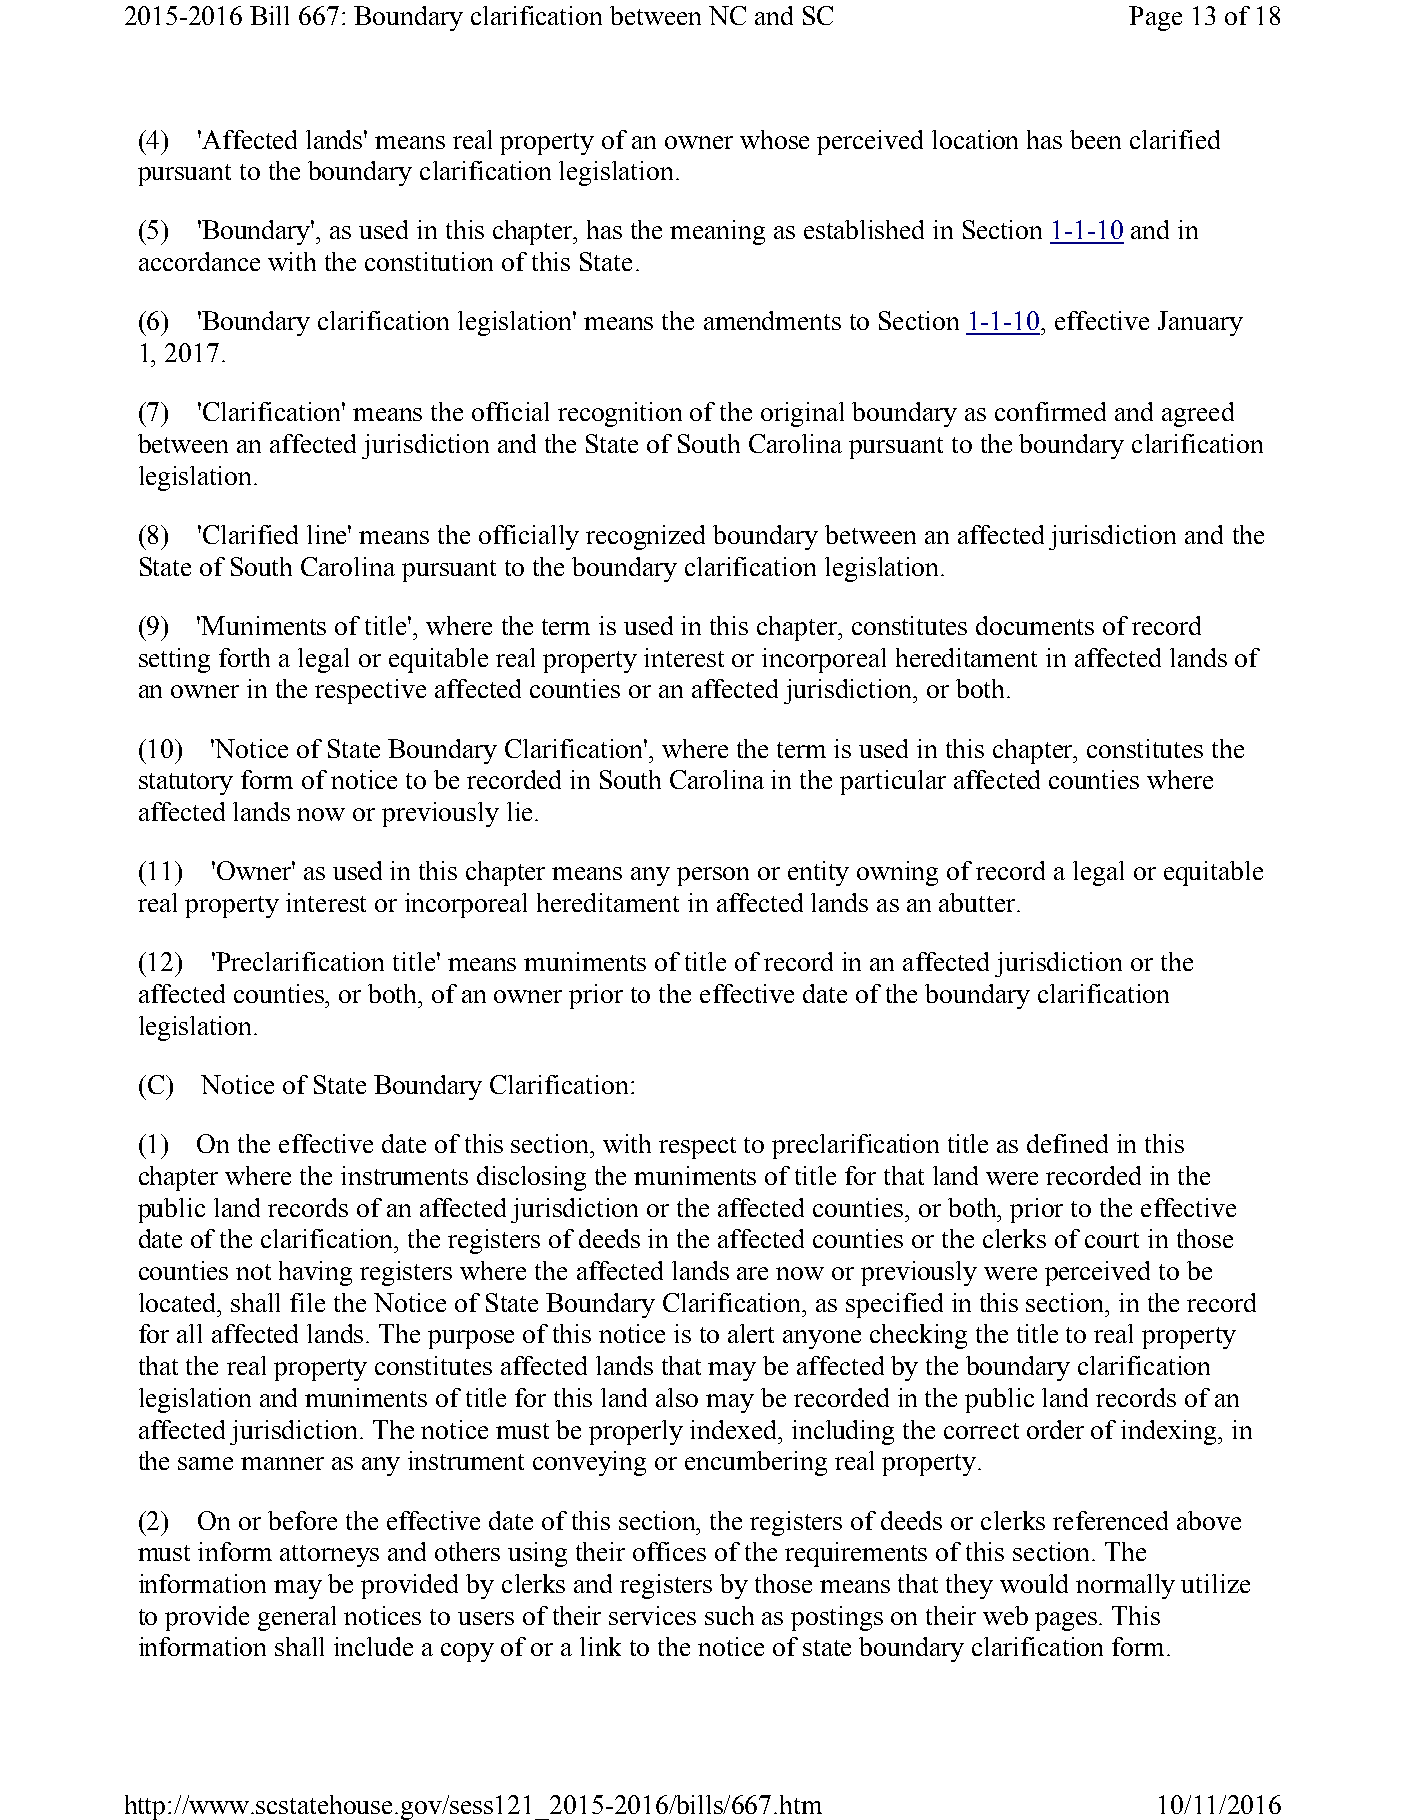  What do you see at coordinates (713, 876) in the screenshot?
I see `person` at bounding box center [713, 876].
